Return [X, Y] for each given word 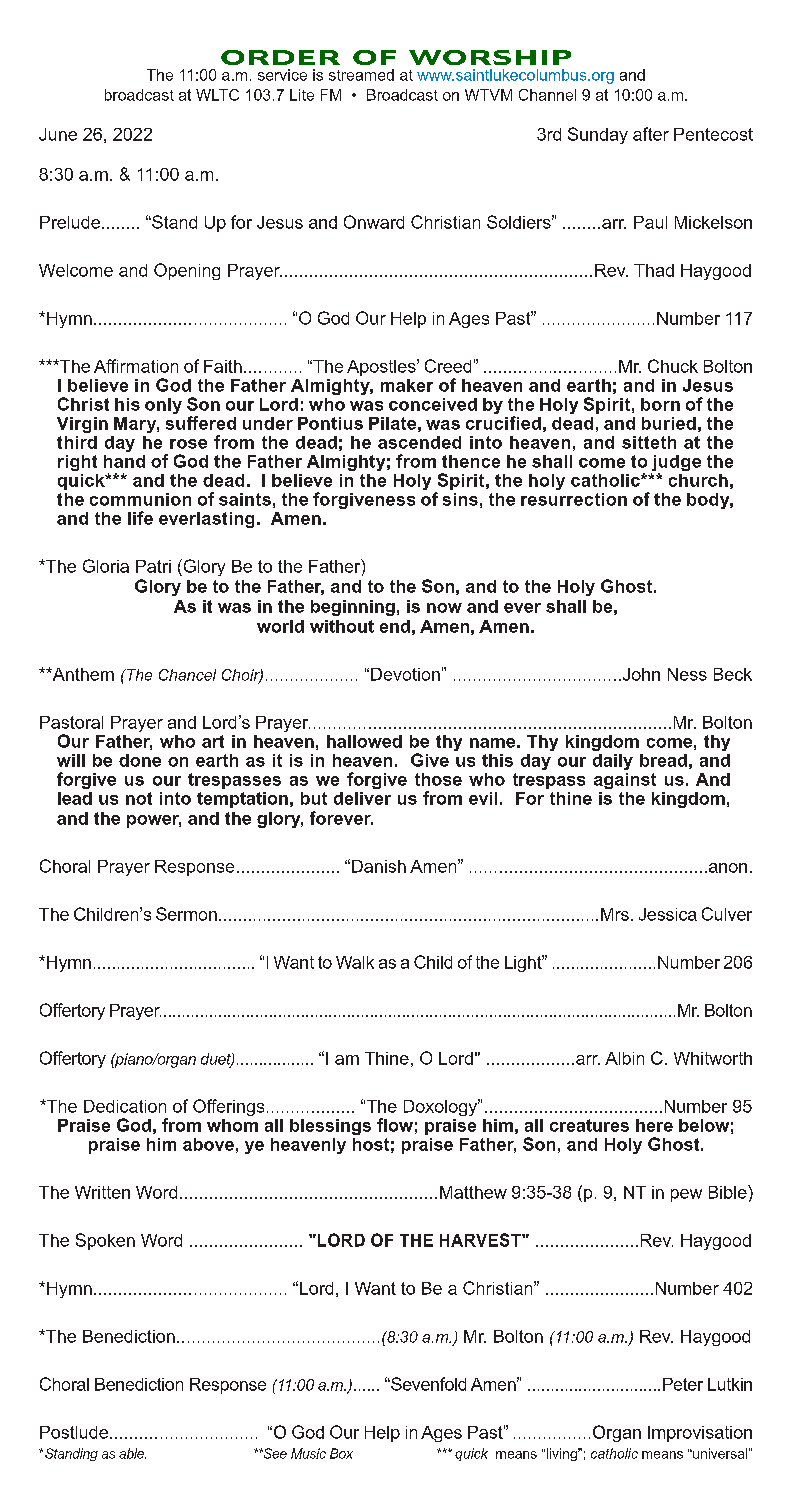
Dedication [125, 1106]
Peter [683, 1384]
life [140, 518]
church [698, 480]
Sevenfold [427, 1384]
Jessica [668, 914]
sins [460, 499]
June [58, 134]
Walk [355, 962]
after [651, 134]
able [132, 1453]
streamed [361, 75]
